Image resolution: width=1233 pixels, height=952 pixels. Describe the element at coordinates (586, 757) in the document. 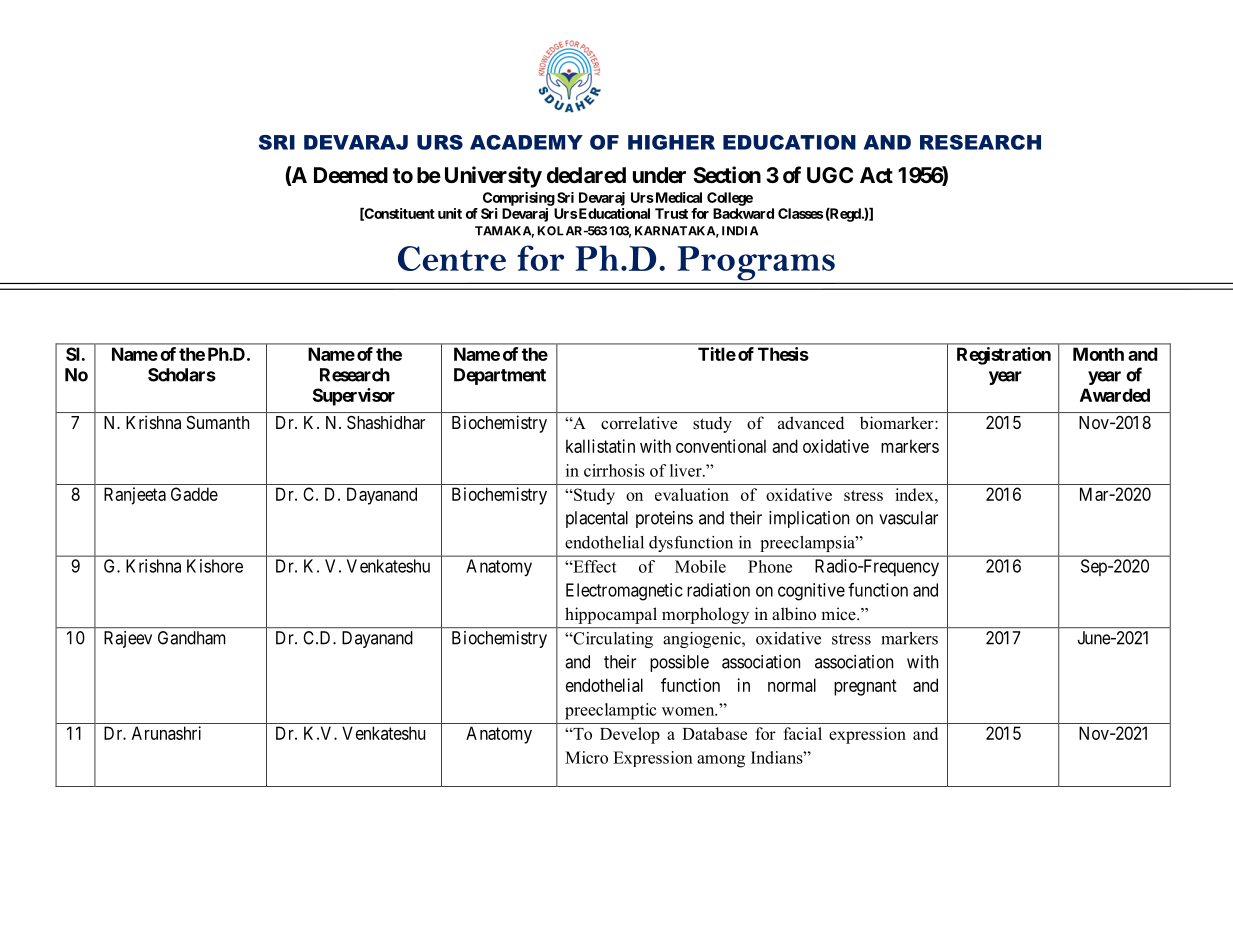

I see `Micro` at that location.
